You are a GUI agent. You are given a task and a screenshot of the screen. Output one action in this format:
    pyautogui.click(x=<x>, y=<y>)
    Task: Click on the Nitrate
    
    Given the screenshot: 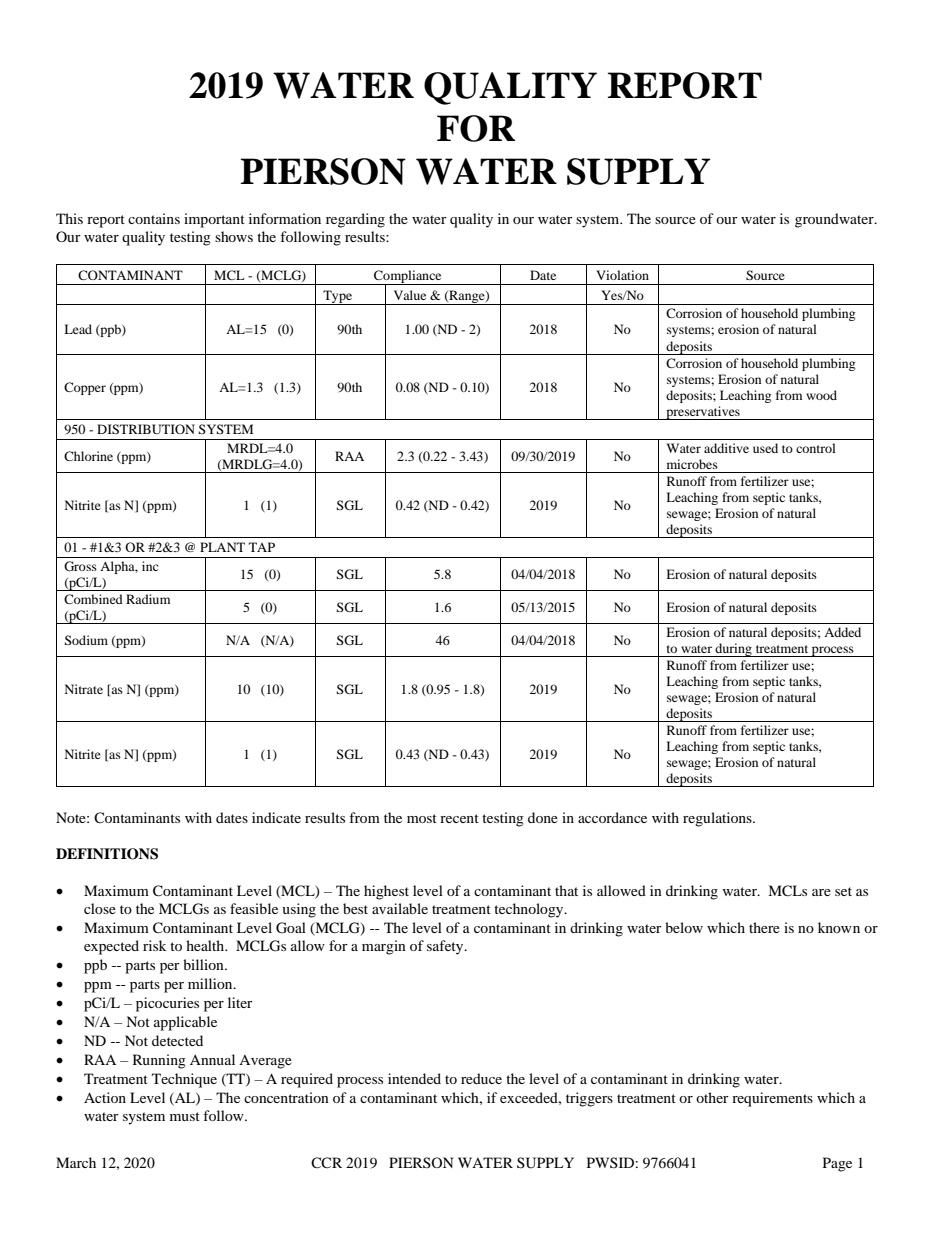 What is the action you would take?
    pyautogui.click(x=84, y=689)
